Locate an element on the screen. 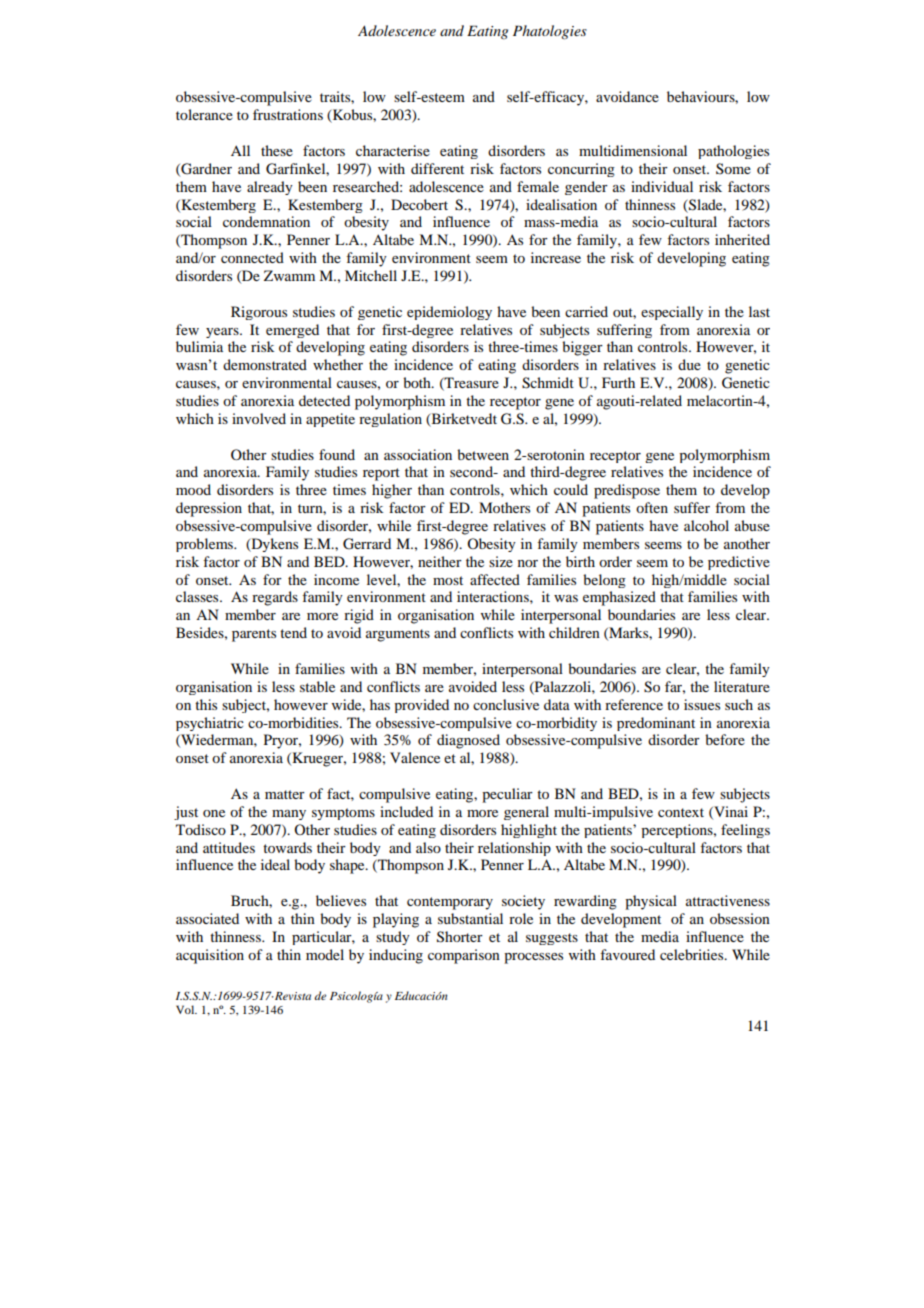 This screenshot has height=1308, width=924. predictive is located at coordinates (739, 563).
